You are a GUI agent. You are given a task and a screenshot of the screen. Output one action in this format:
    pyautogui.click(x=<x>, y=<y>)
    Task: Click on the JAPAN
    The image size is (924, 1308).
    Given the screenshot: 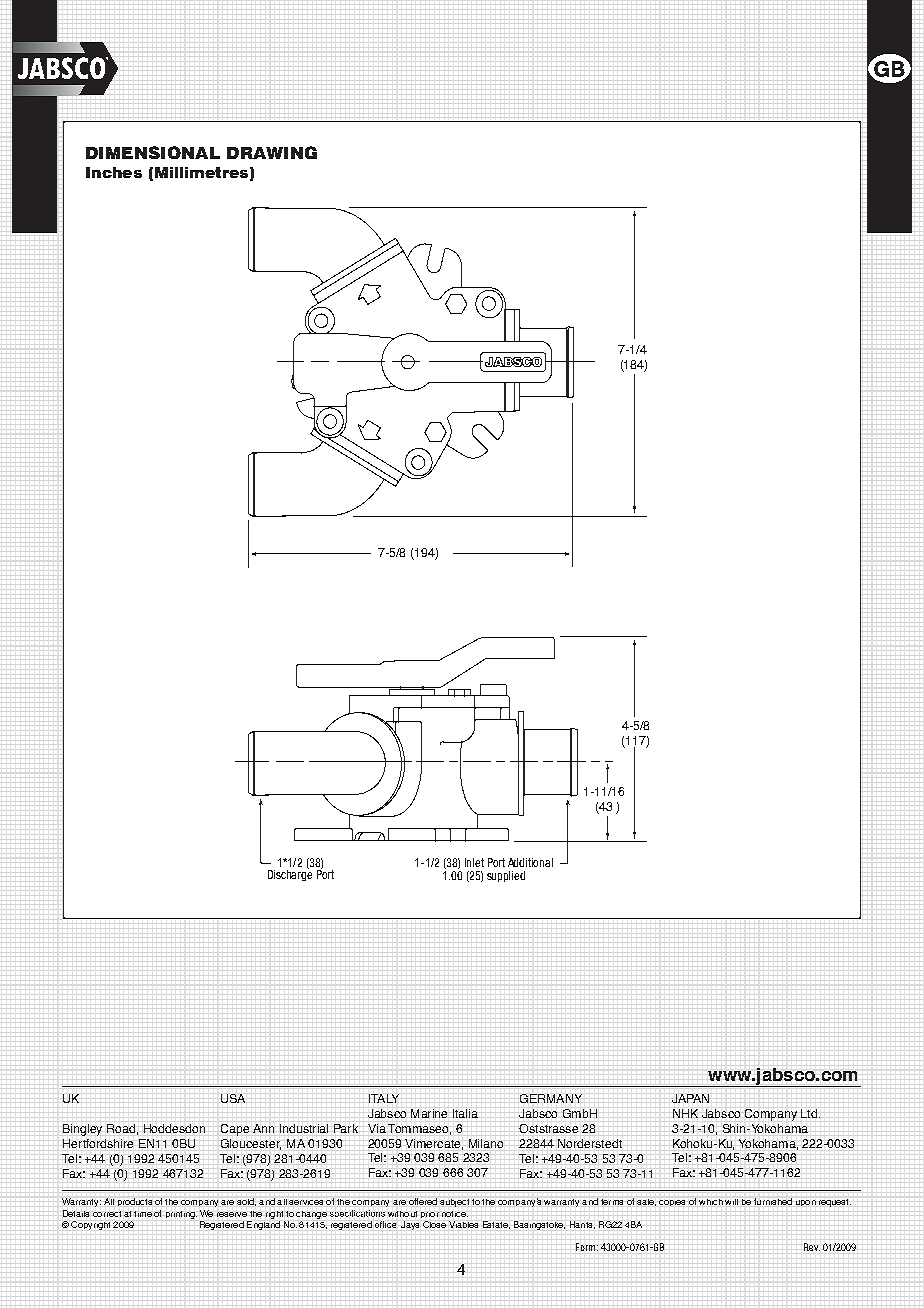 What is the action you would take?
    pyautogui.click(x=690, y=1098)
